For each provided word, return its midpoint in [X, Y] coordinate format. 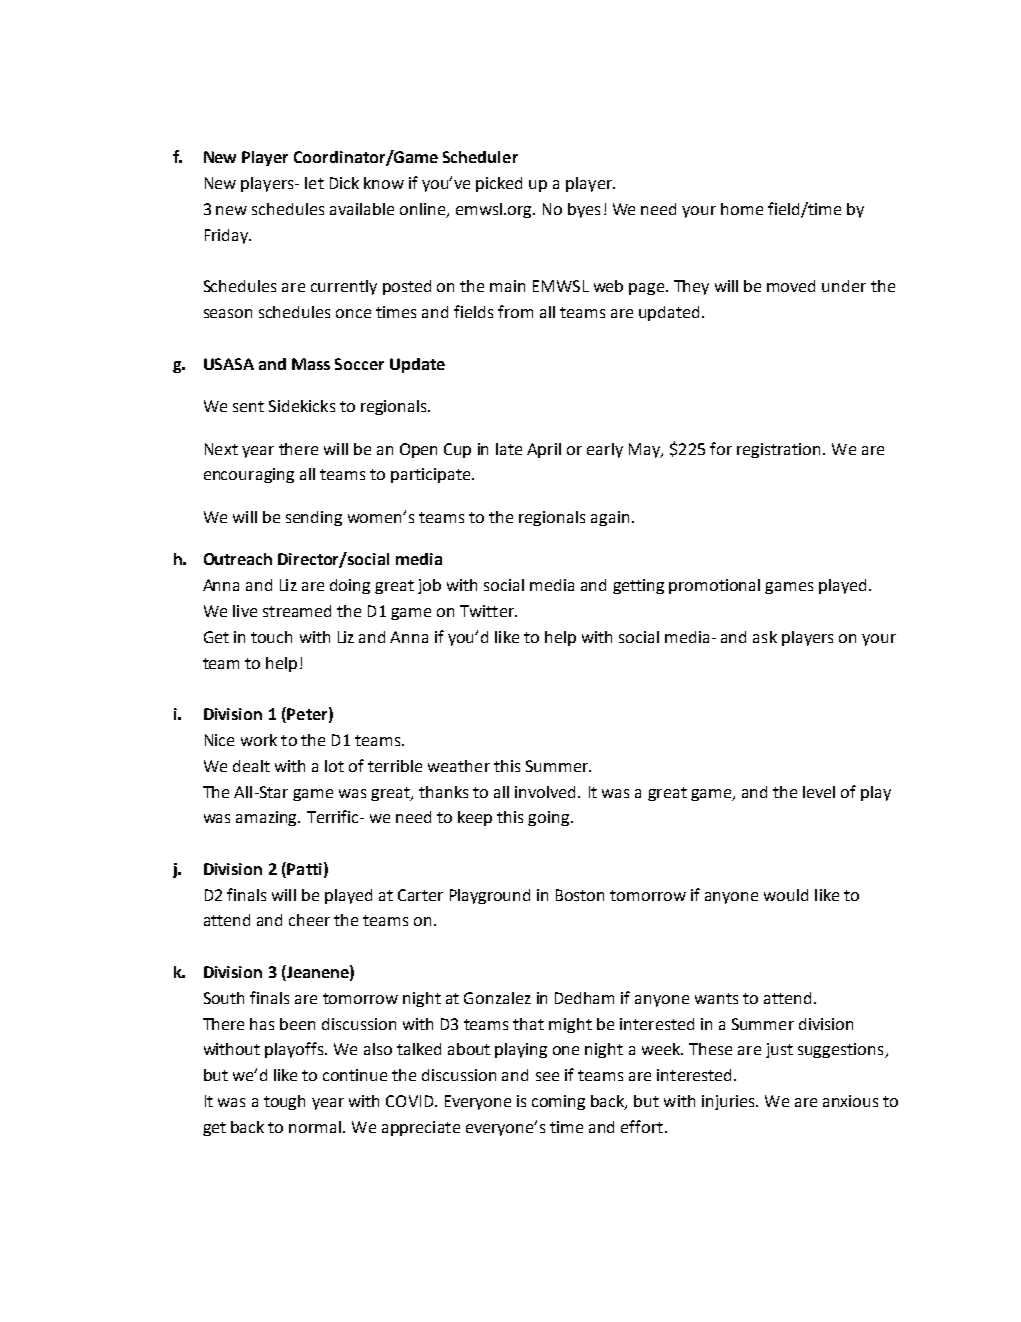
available [362, 209]
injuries [729, 1102]
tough [284, 1102]
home [742, 209]
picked [499, 184]
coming [558, 1102]
